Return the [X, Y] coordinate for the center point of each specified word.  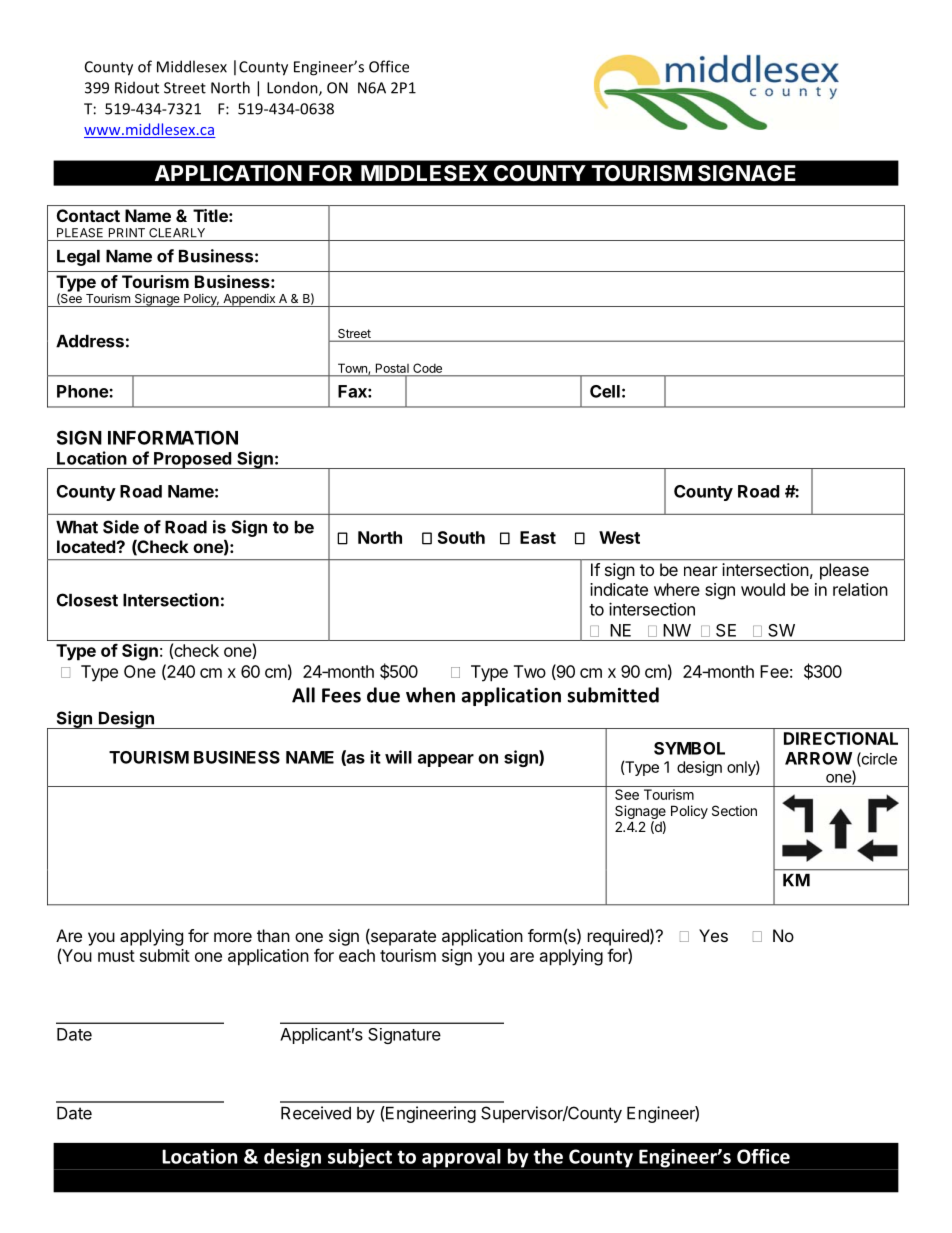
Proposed [192, 460]
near [701, 571]
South [461, 537]
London [293, 88]
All [303, 695]
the [548, 1156]
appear [446, 760]
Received [316, 1113]
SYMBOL [689, 748]
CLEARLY [177, 233]
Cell [605, 391]
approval [461, 1159]
